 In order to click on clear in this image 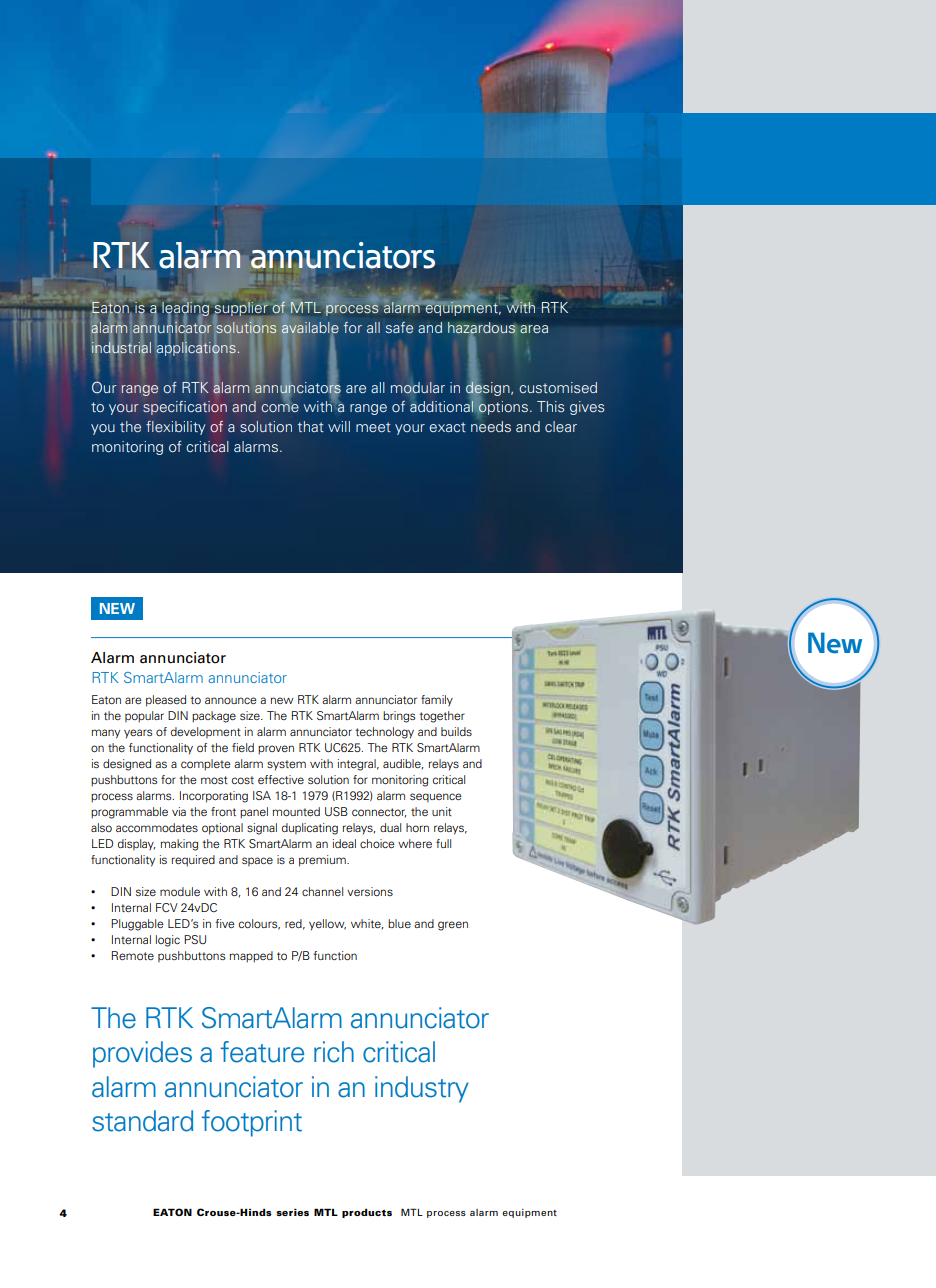, I will do `click(561, 426)`.
